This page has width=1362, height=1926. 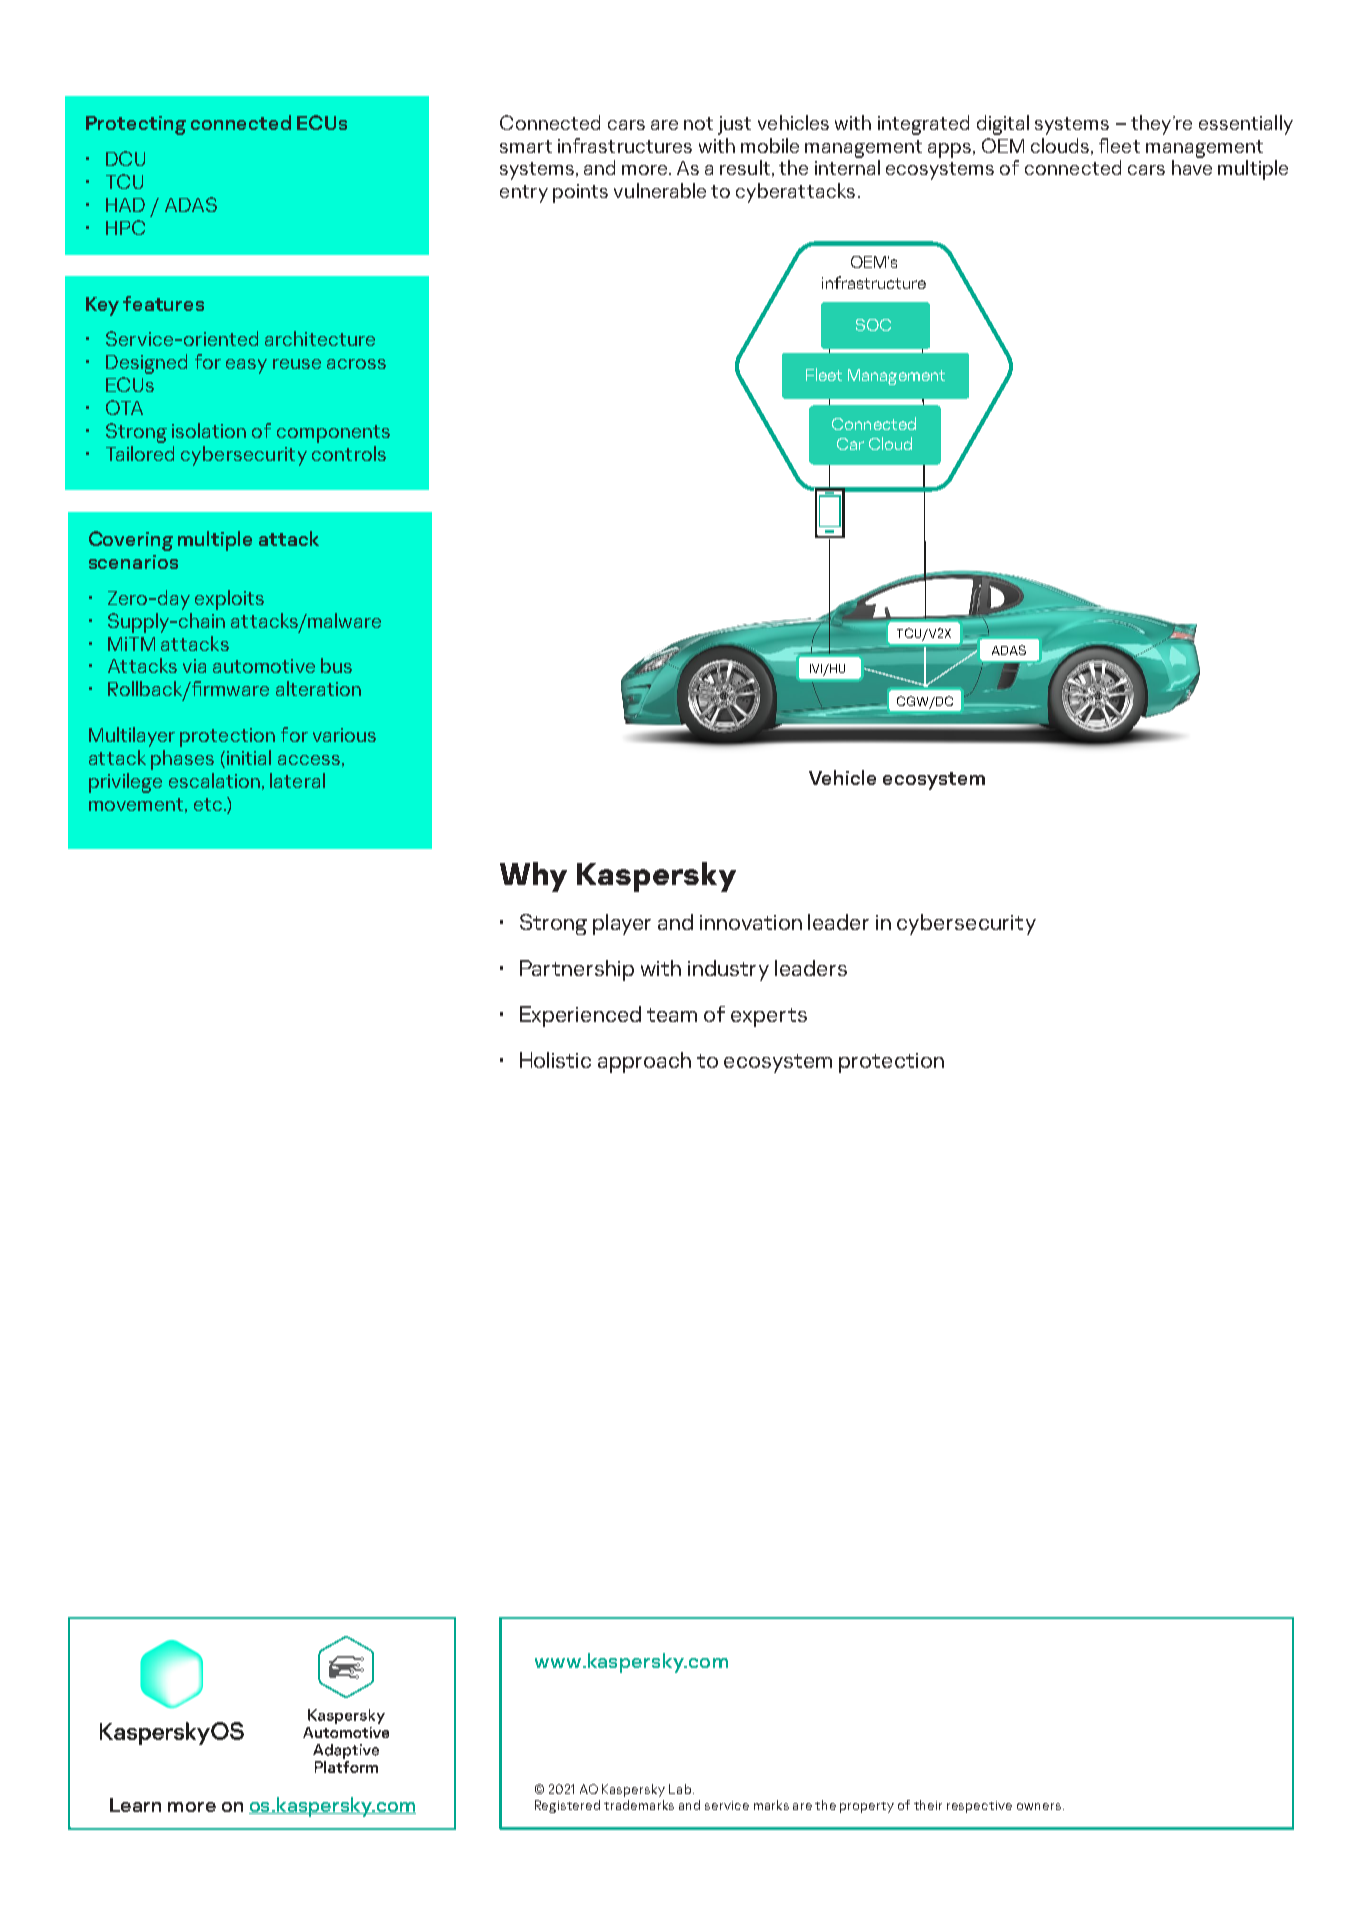 What do you see at coordinates (1192, 167) in the page?
I see `have` at bounding box center [1192, 167].
